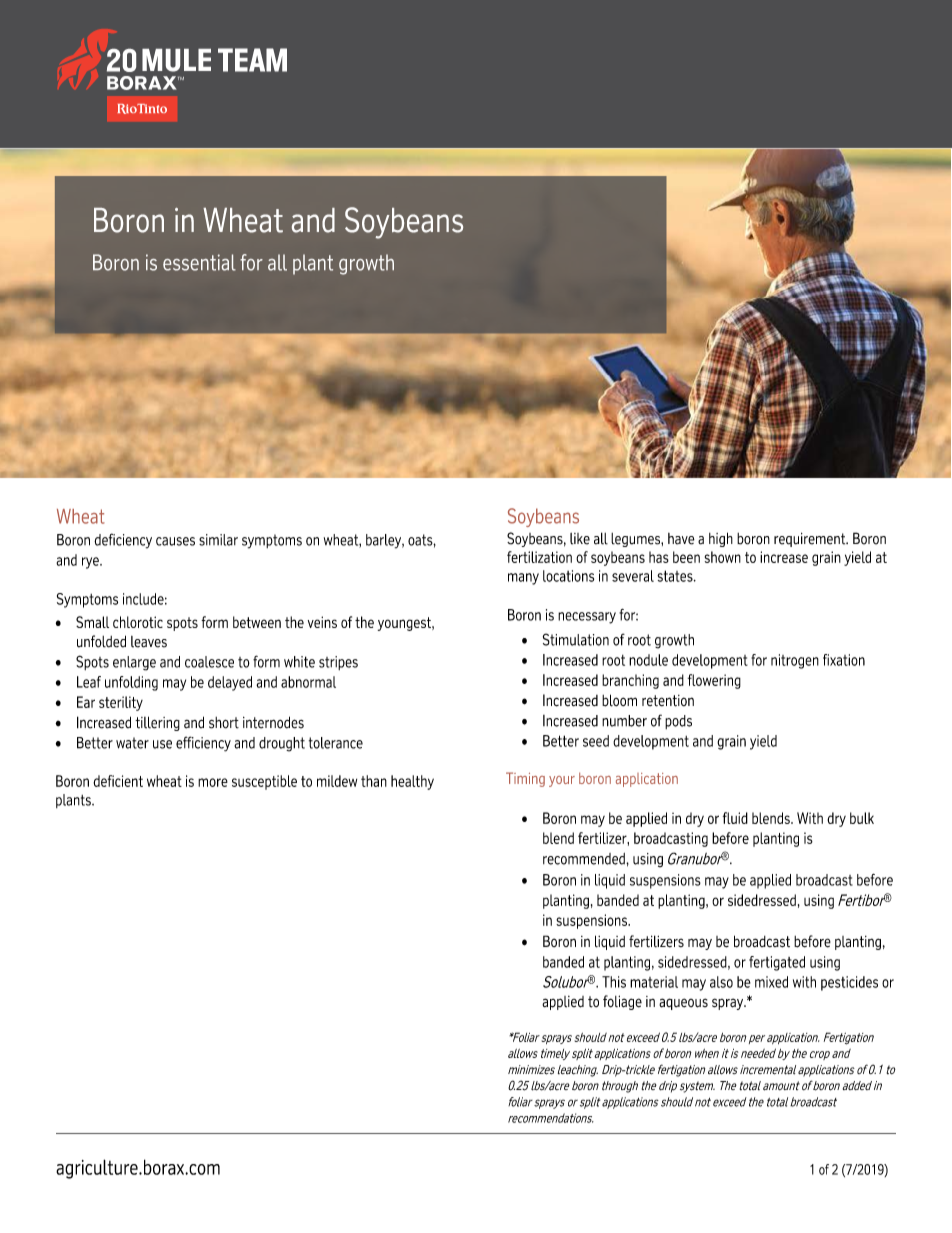 The image size is (952, 1233). Describe the element at coordinates (213, 782) in the screenshot. I see `more` at that location.
